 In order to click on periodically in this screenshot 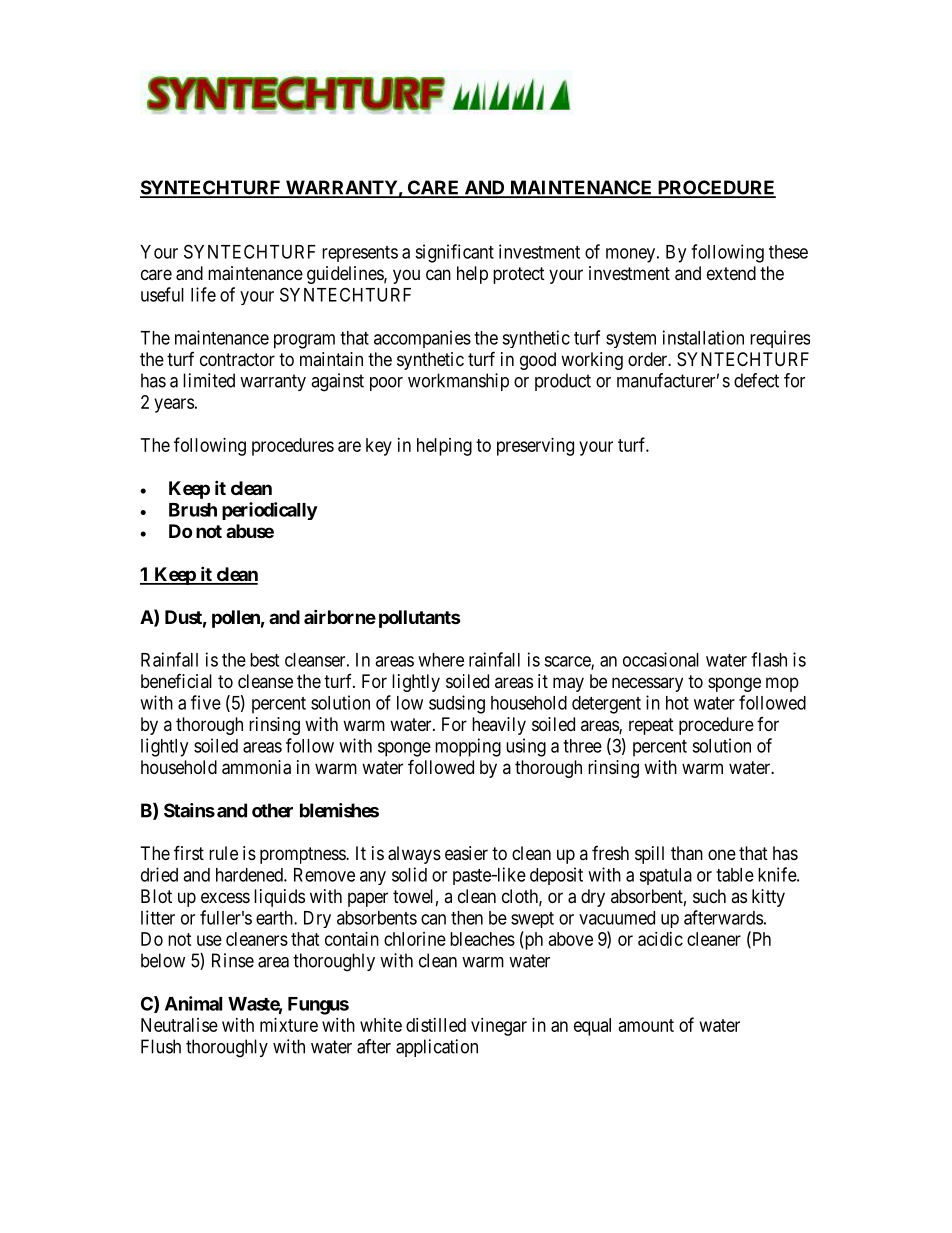, I will do `click(270, 511)`.
